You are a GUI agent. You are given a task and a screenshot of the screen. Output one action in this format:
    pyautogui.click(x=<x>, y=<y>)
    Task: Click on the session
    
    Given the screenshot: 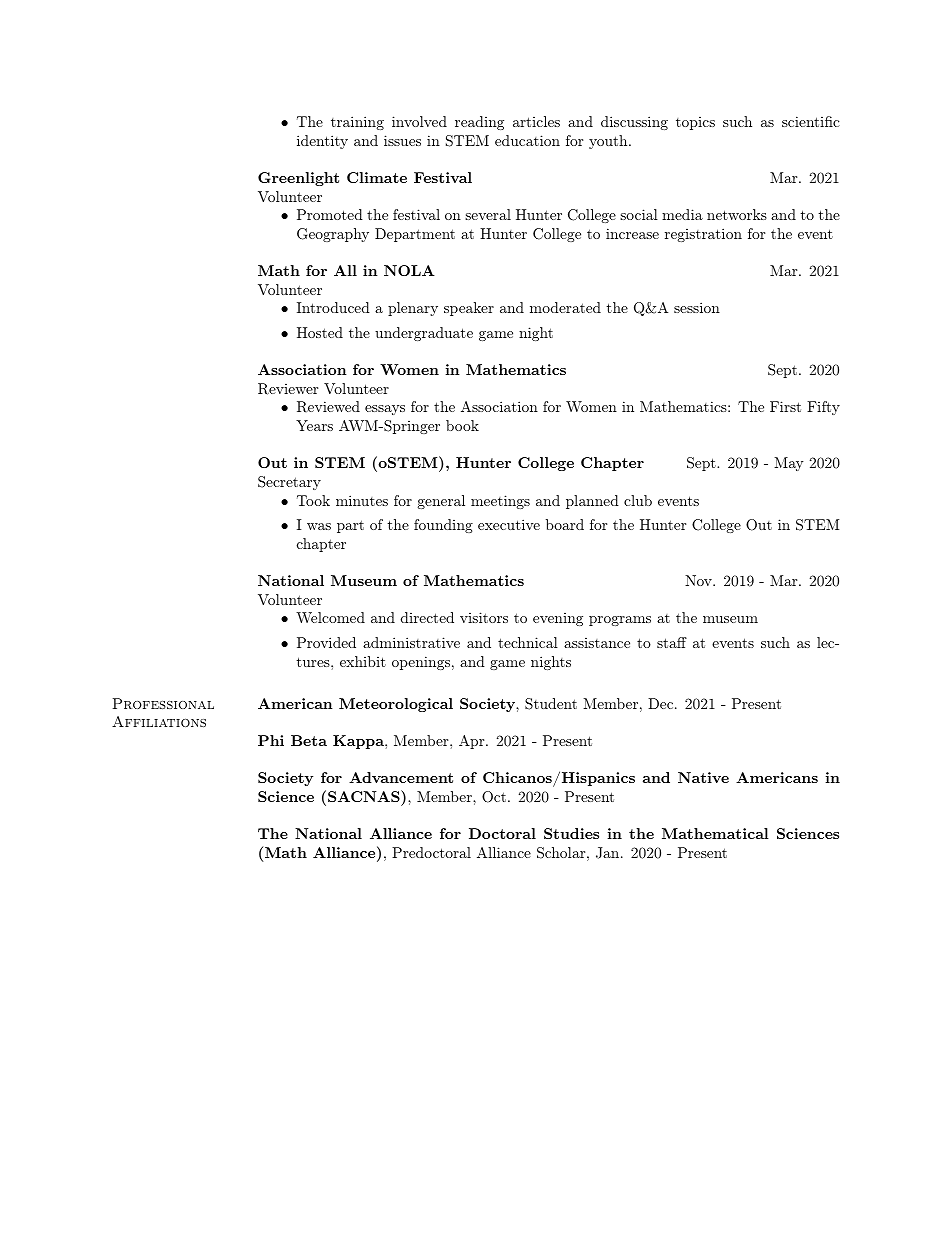 What is the action you would take?
    pyautogui.click(x=697, y=307)
